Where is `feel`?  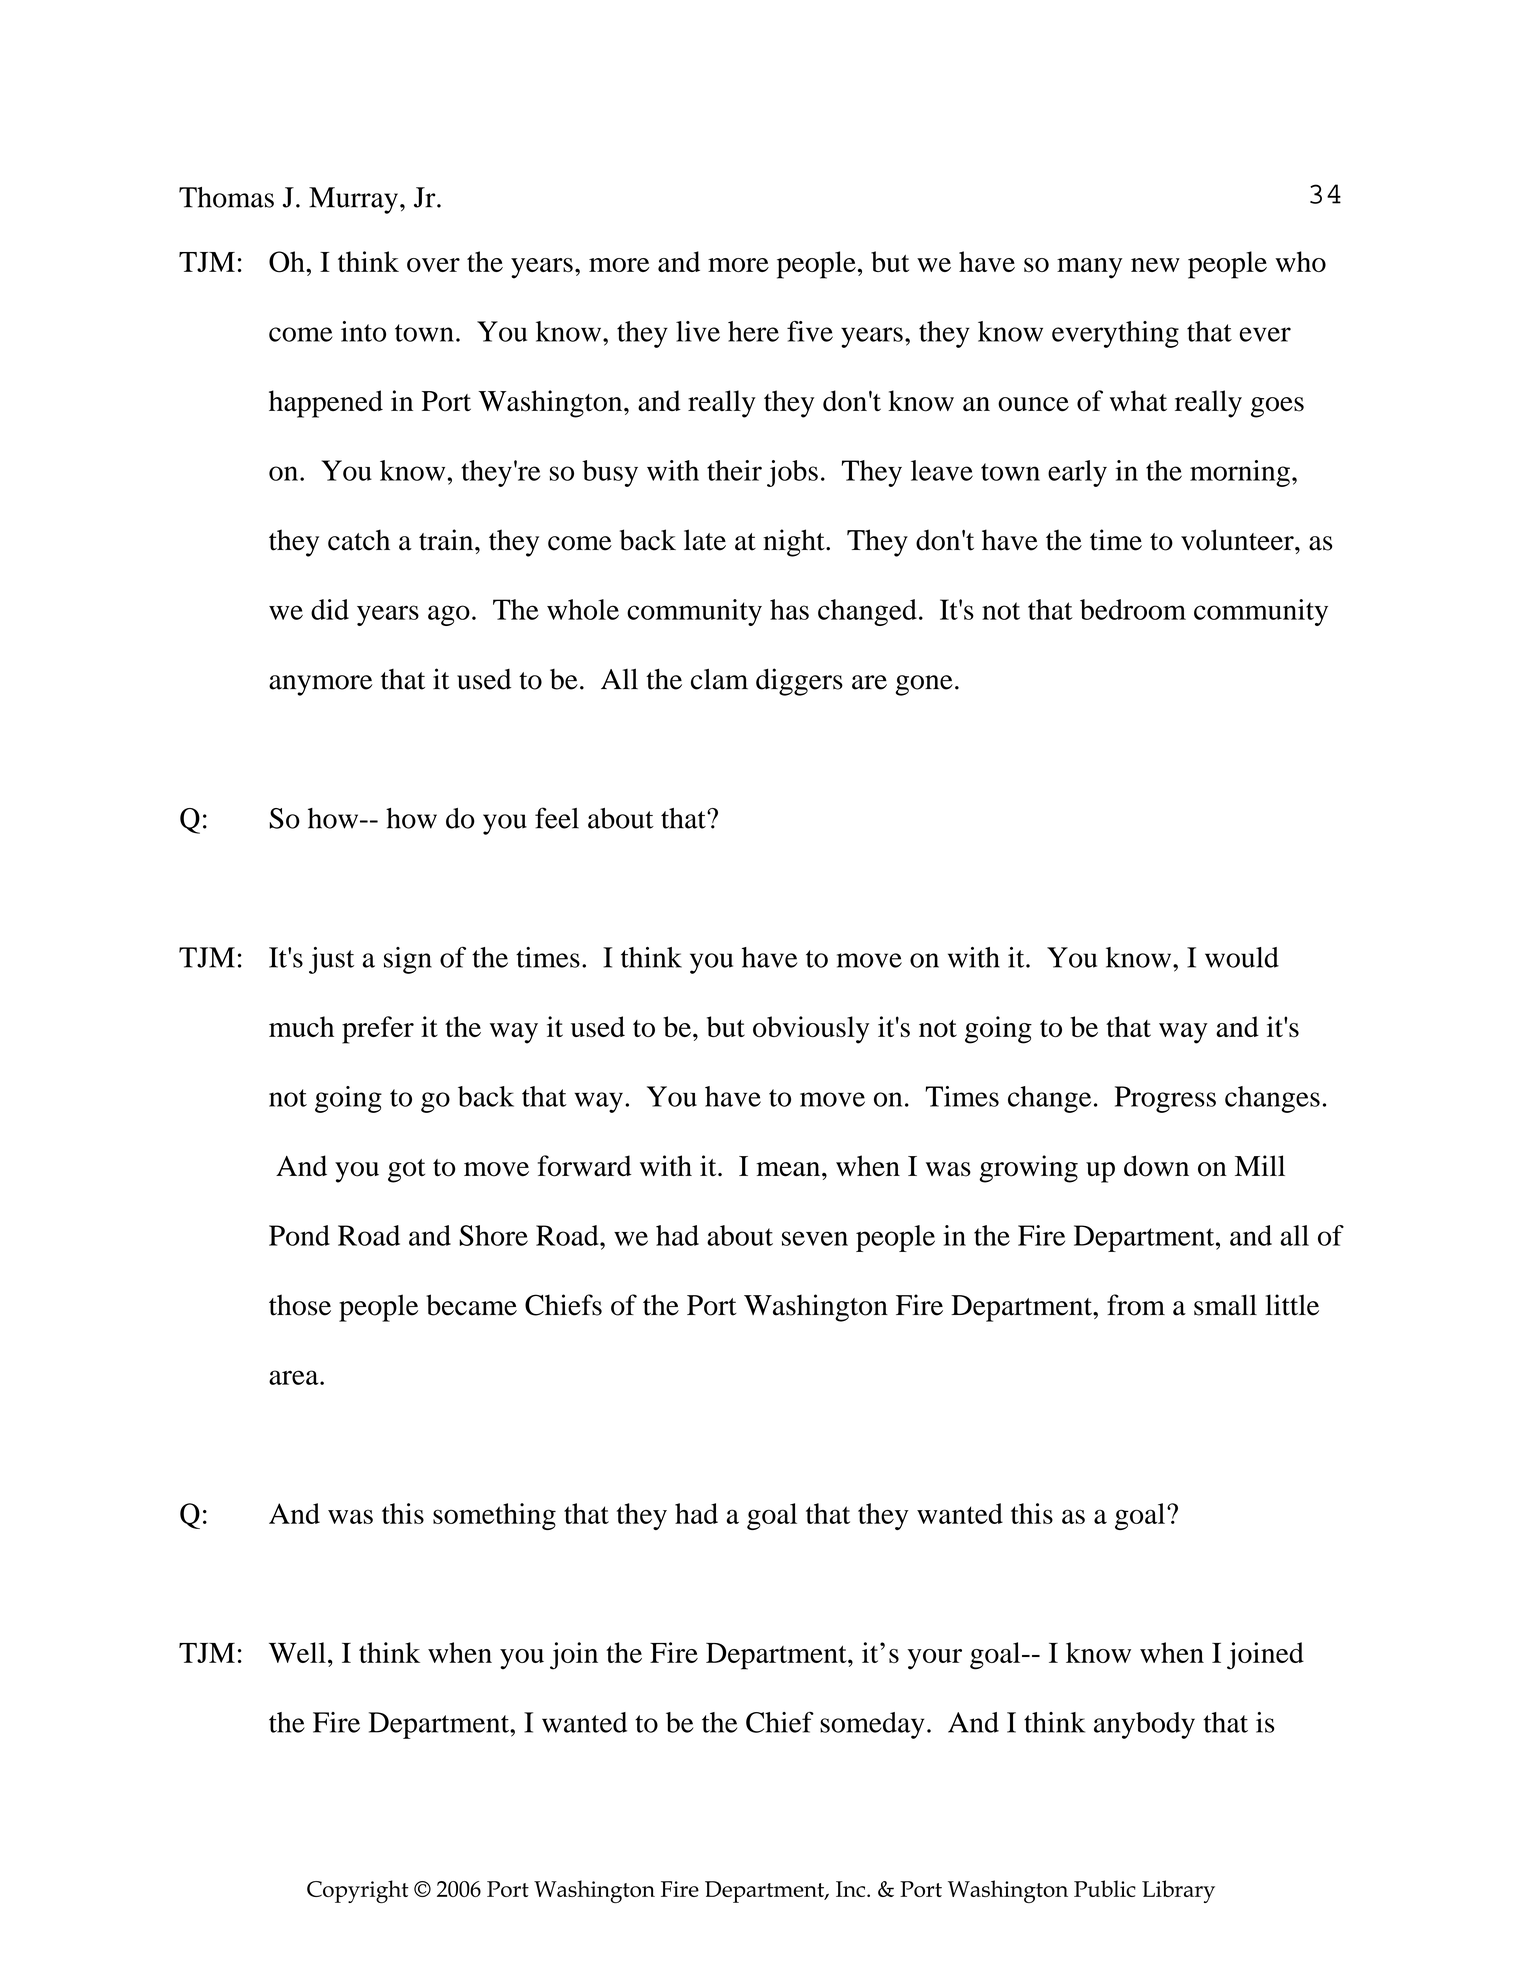 feel is located at coordinates (557, 818).
